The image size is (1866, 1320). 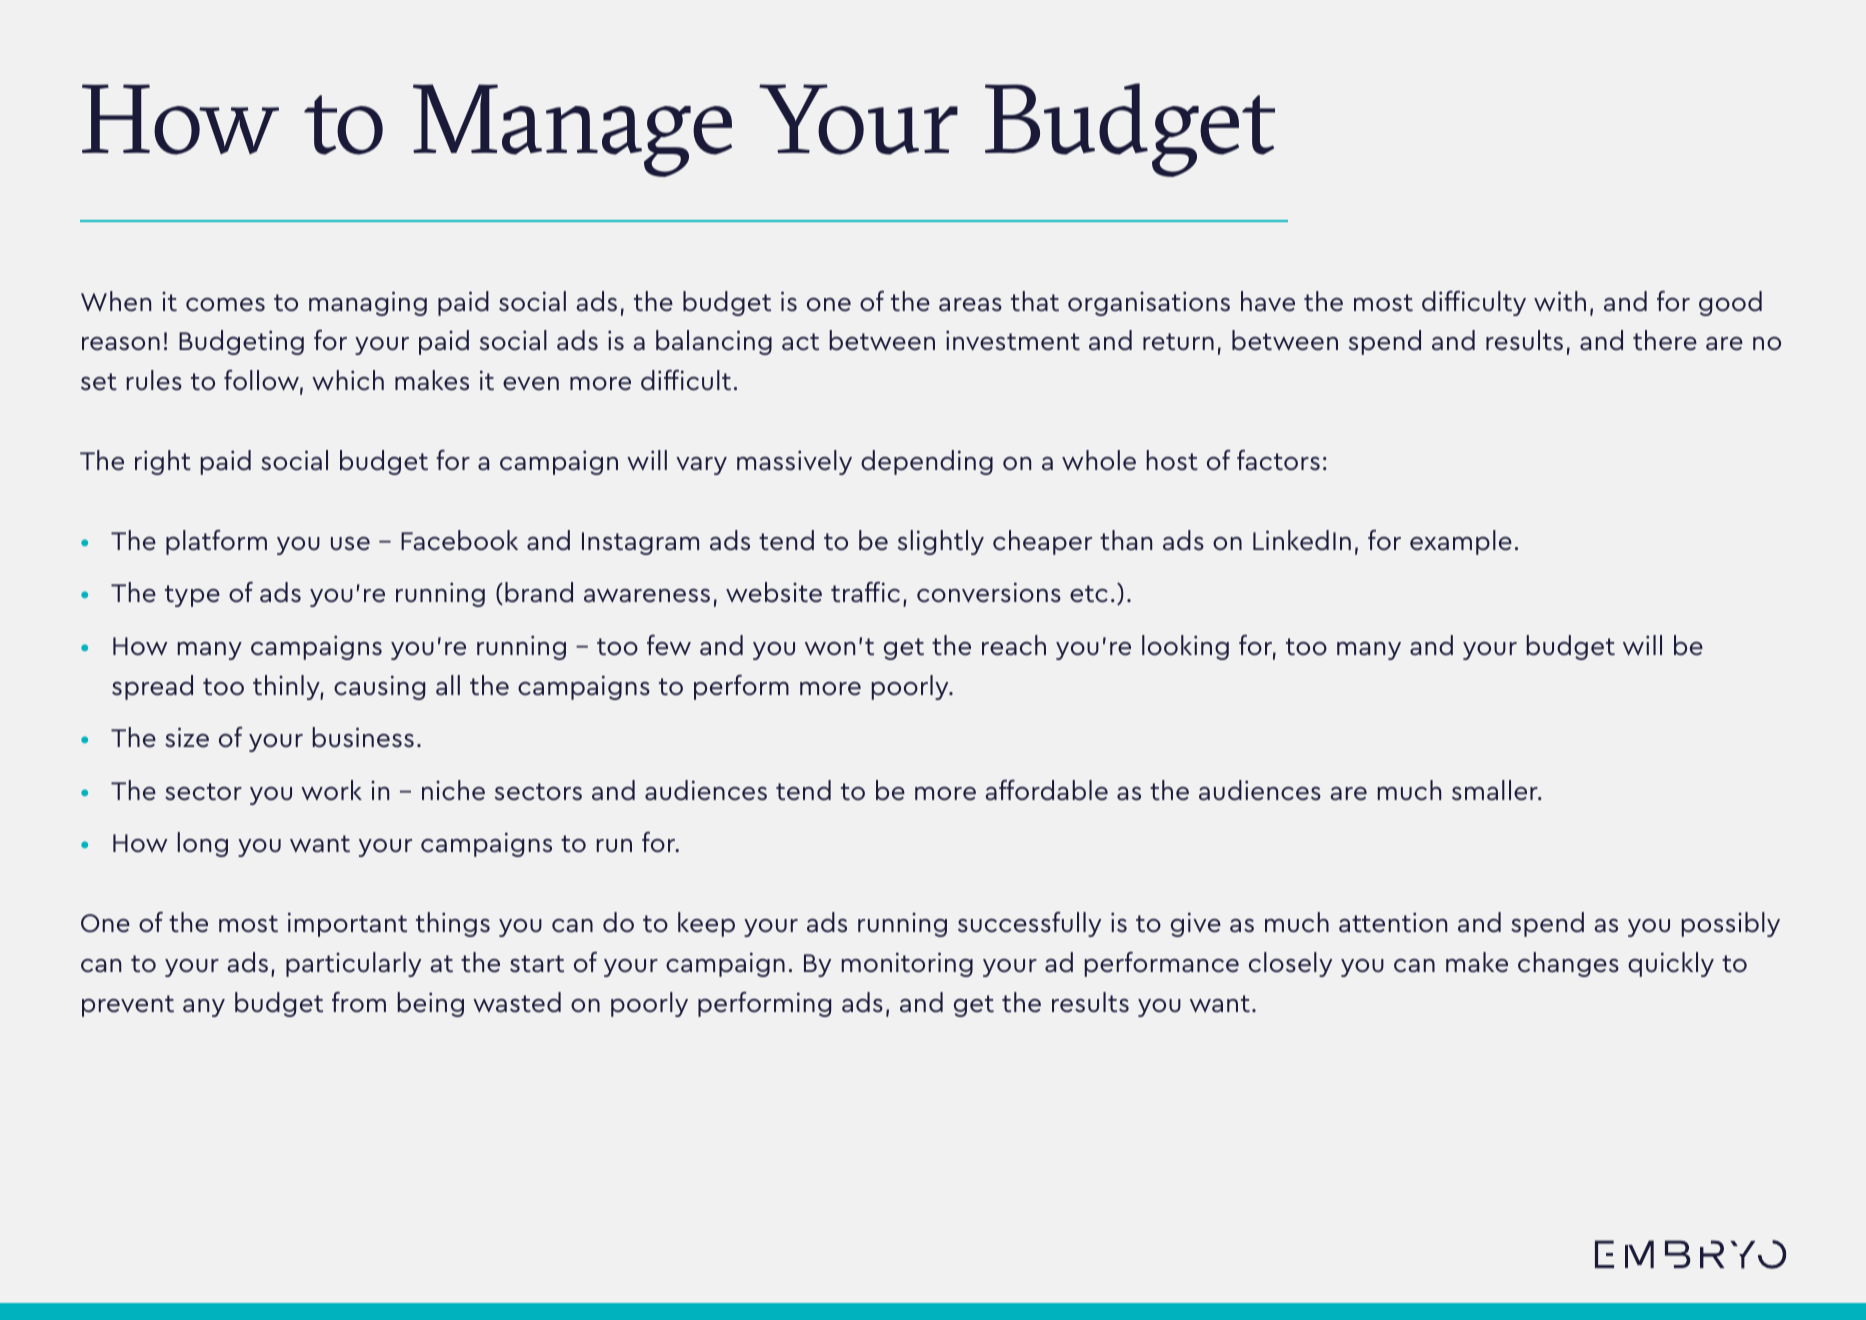 What do you see at coordinates (348, 380) in the screenshot?
I see `which` at bounding box center [348, 380].
